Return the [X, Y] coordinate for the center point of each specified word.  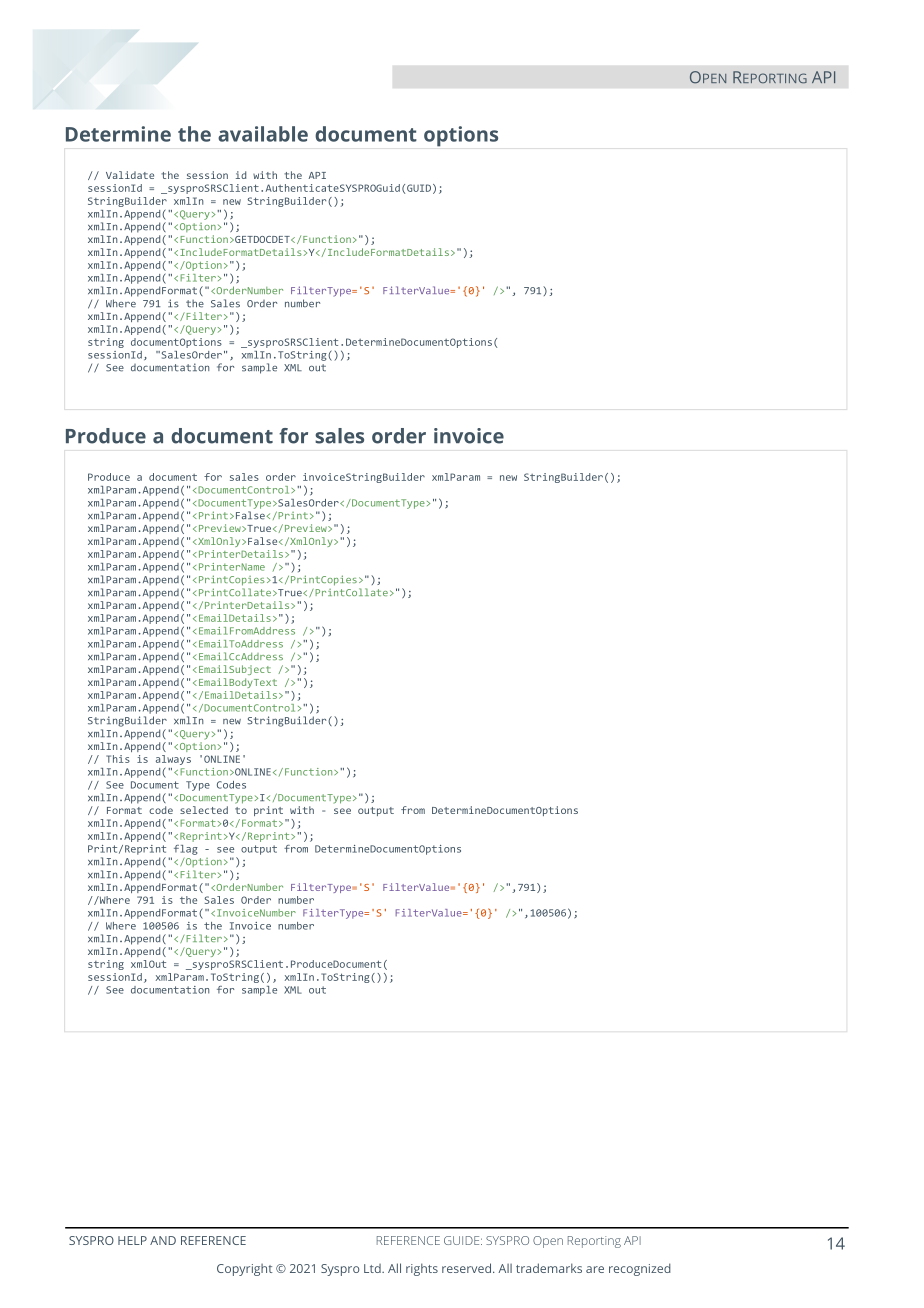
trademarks [549, 1268]
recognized [640, 1269]
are [595, 1269]
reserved [468, 1268]
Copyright [245, 1270]
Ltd [373, 1268]
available [263, 134]
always [173, 761]
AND [163, 1240]
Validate [130, 175]
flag [186, 850]
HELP [132, 1240]
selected [204, 810]
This [118, 759]
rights [422, 1269]
